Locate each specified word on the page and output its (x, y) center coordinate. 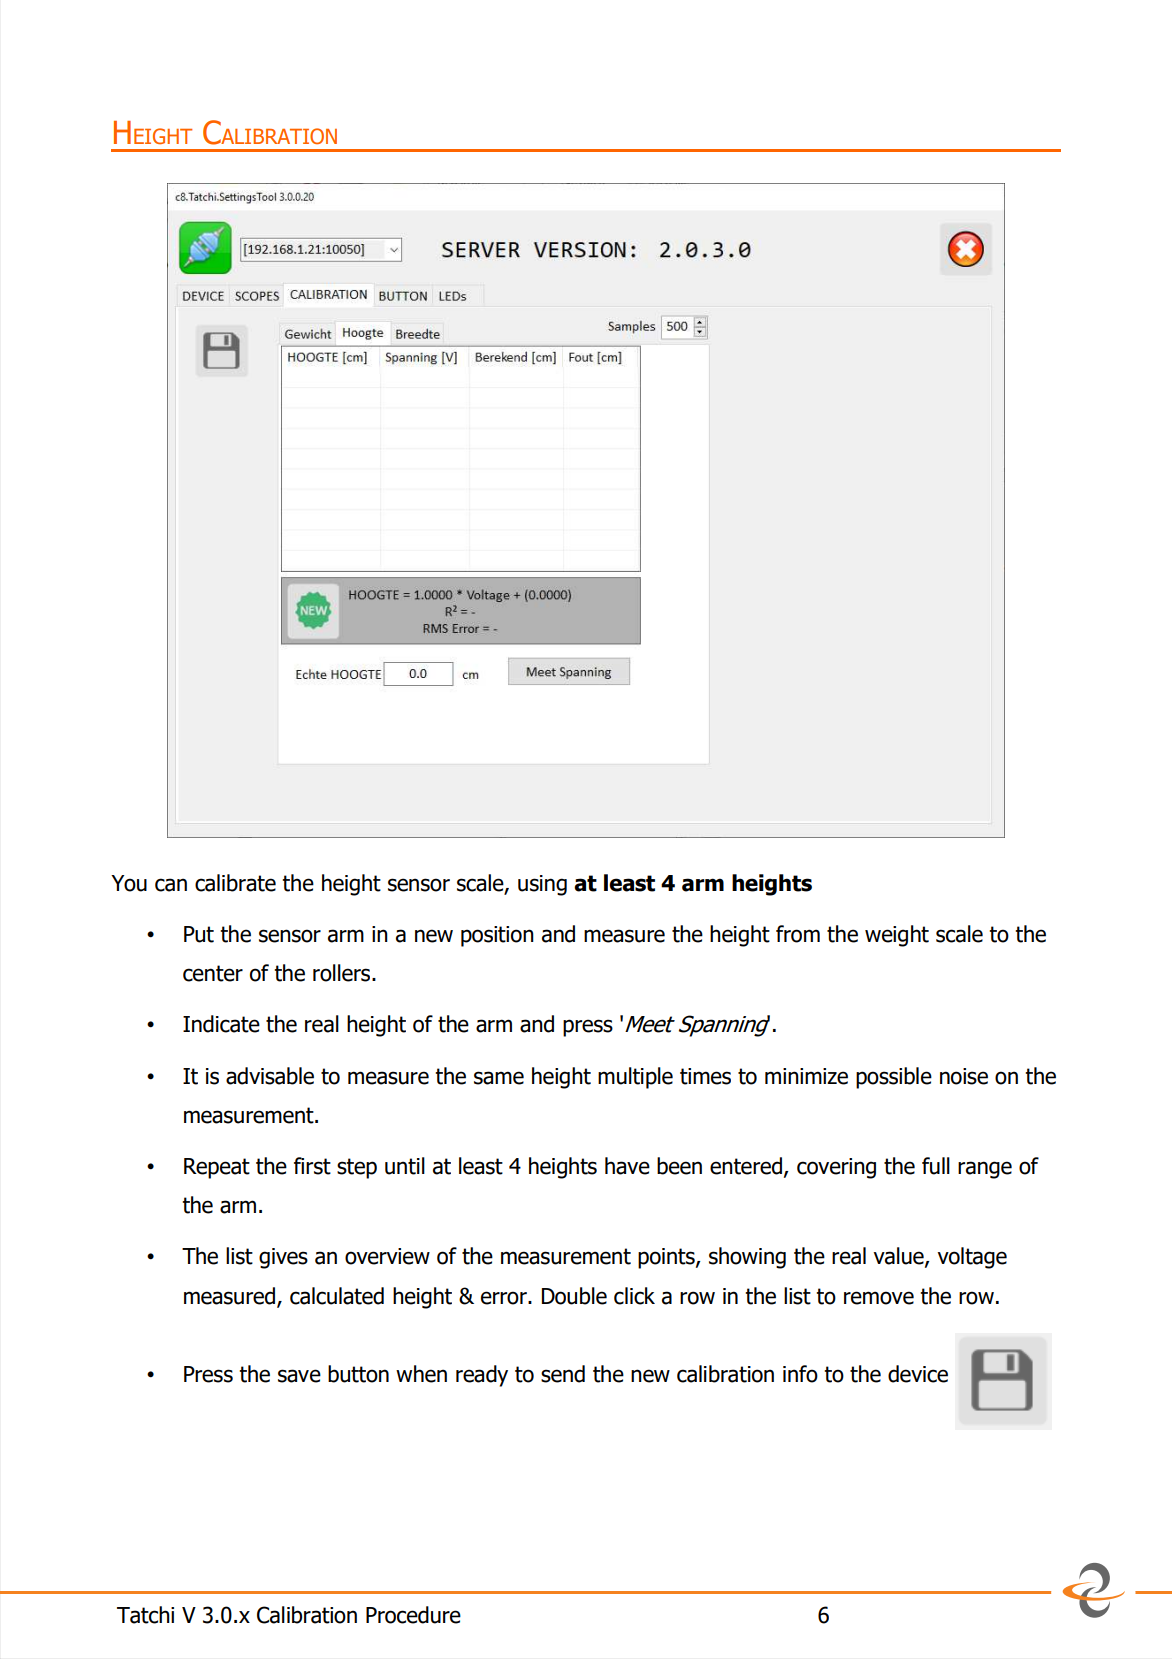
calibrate (235, 883)
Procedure (413, 1615)
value (899, 1257)
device (918, 1374)
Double (574, 1296)
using (542, 885)
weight (897, 936)
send (563, 1374)
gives (283, 1258)
